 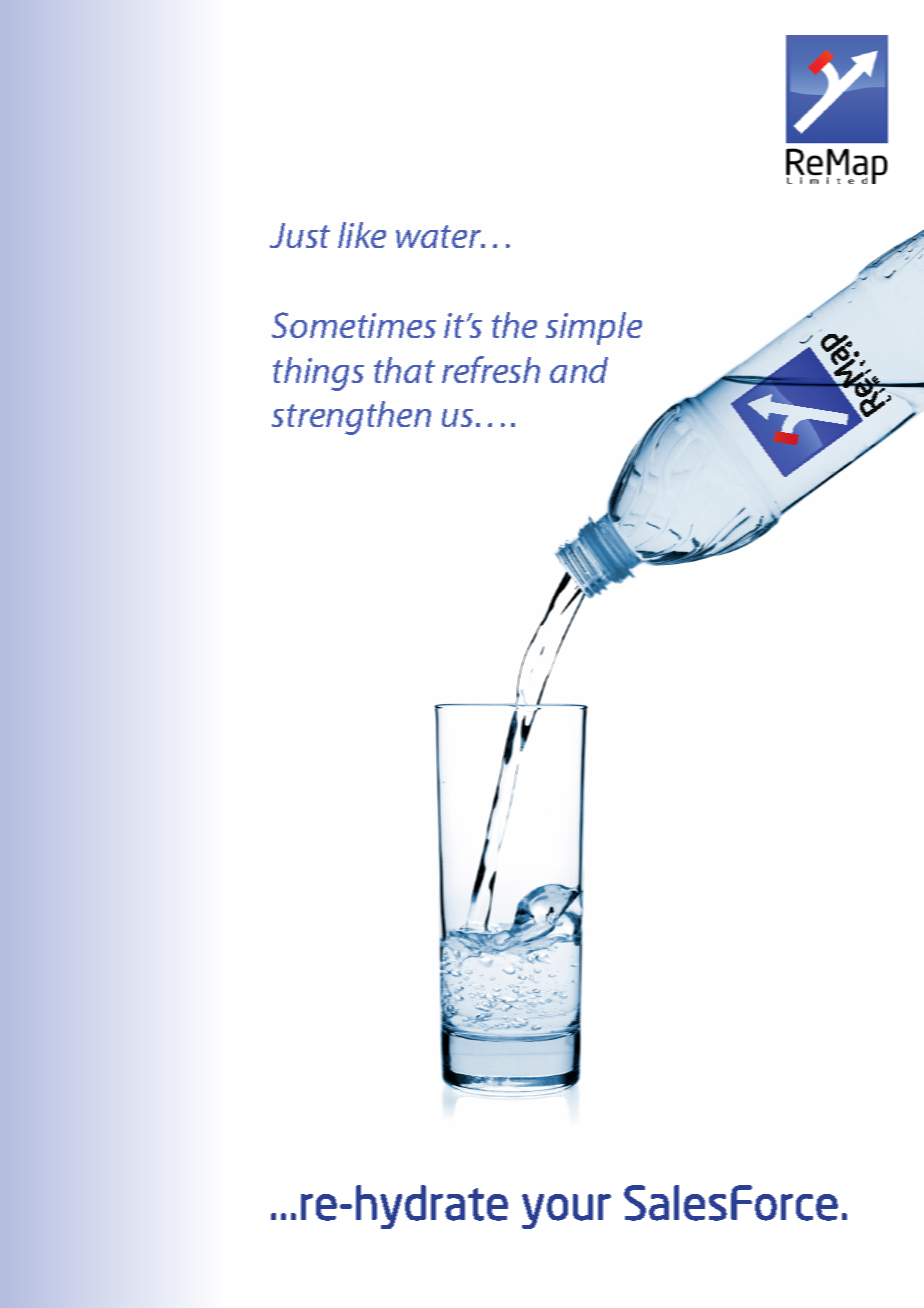 I want to click on strengthen, so click(x=351, y=418).
